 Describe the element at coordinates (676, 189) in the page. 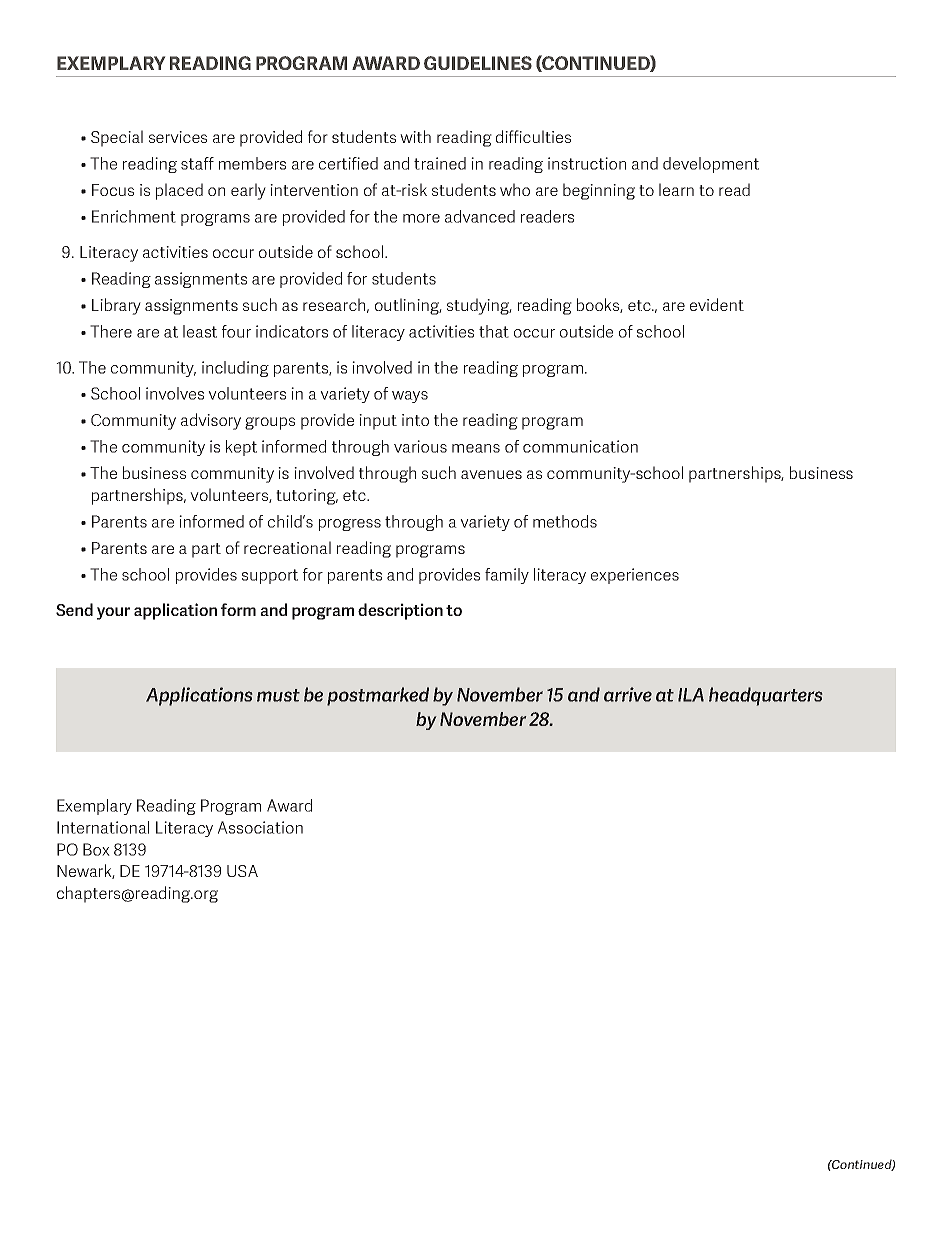

I see `learn` at that location.
